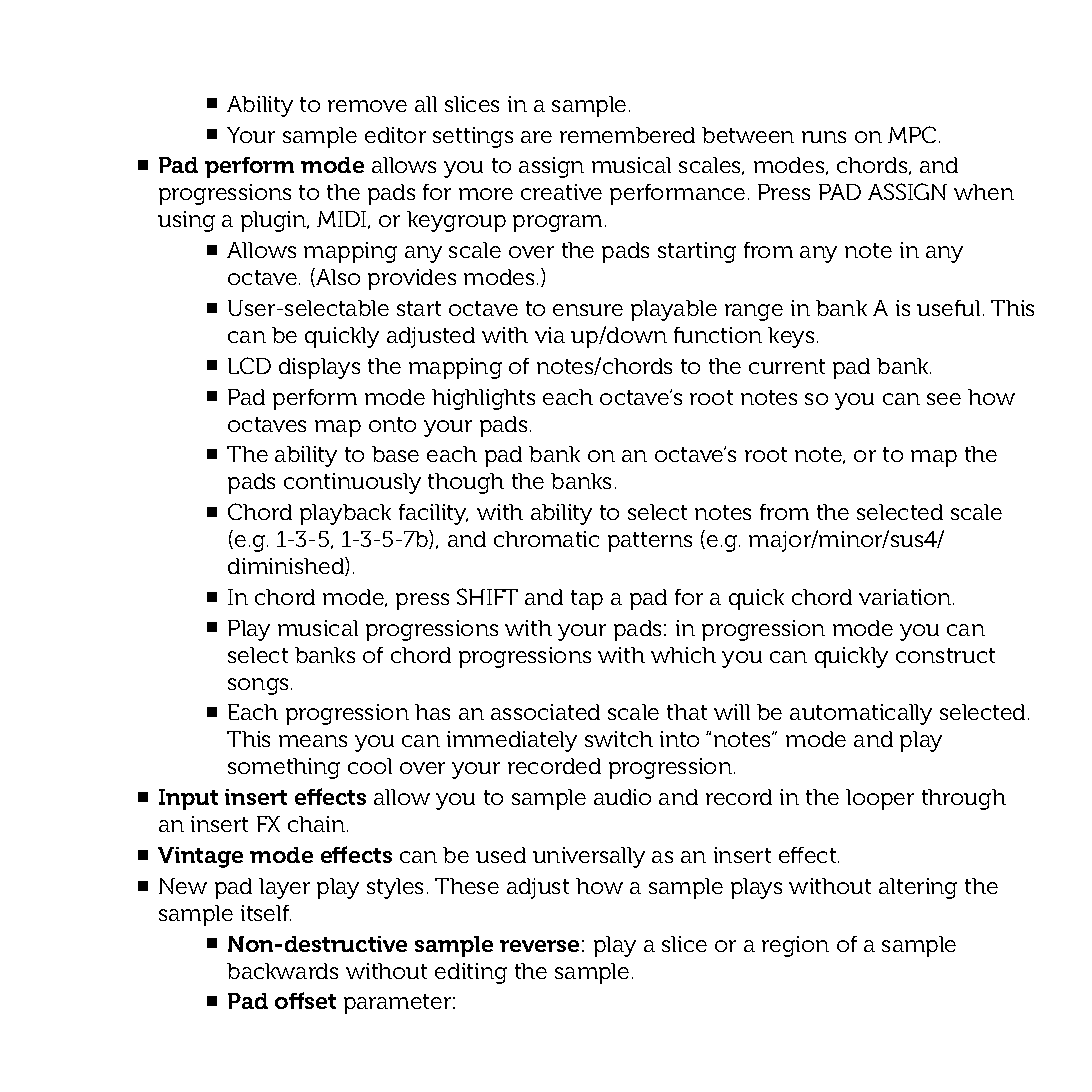 This screenshot has height=1092, width=1092. Describe the element at coordinates (546, 539) in the screenshot. I see `chromatic` at that location.
